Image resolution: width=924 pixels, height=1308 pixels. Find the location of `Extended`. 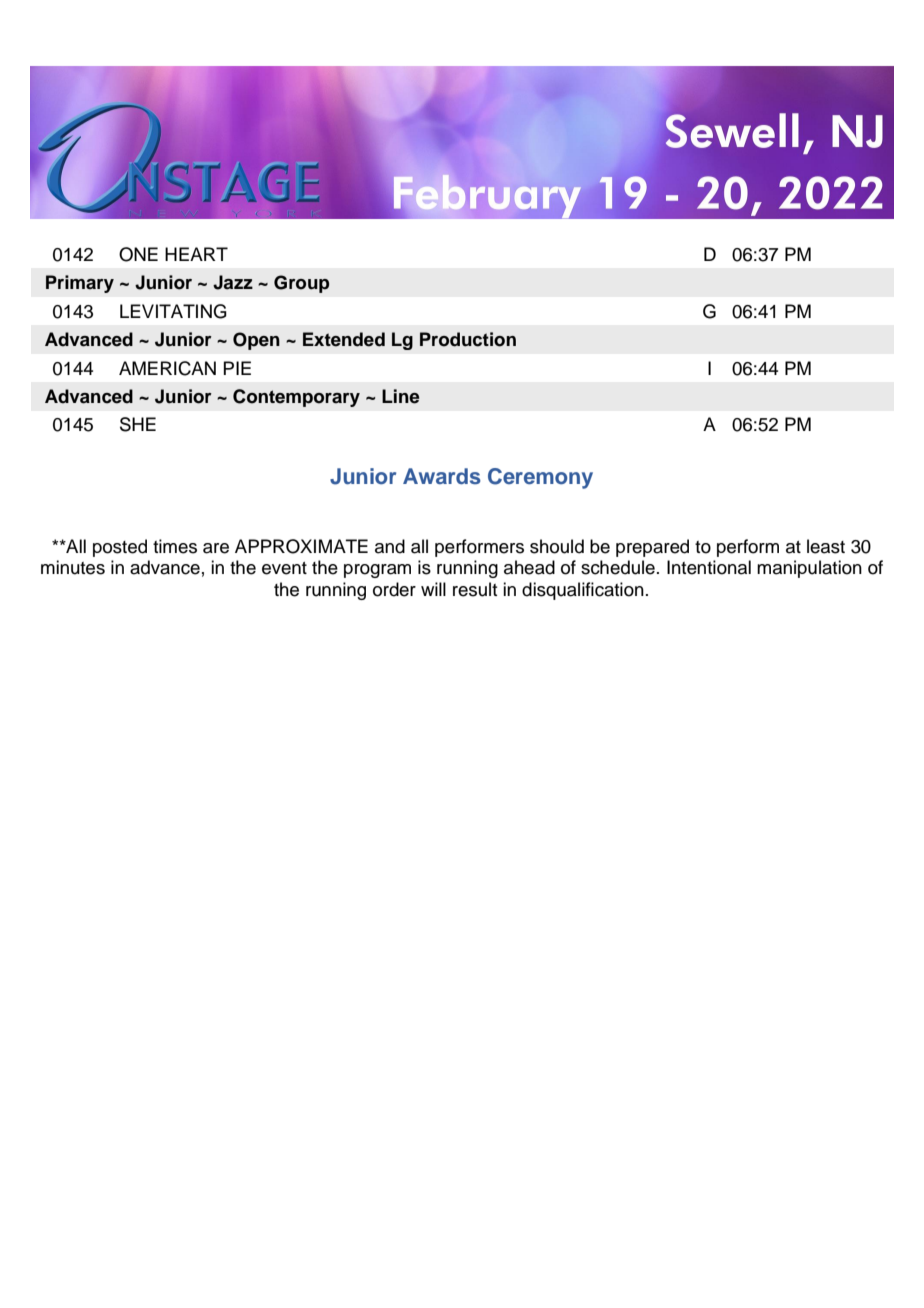

Extended is located at coordinates (344, 339).
